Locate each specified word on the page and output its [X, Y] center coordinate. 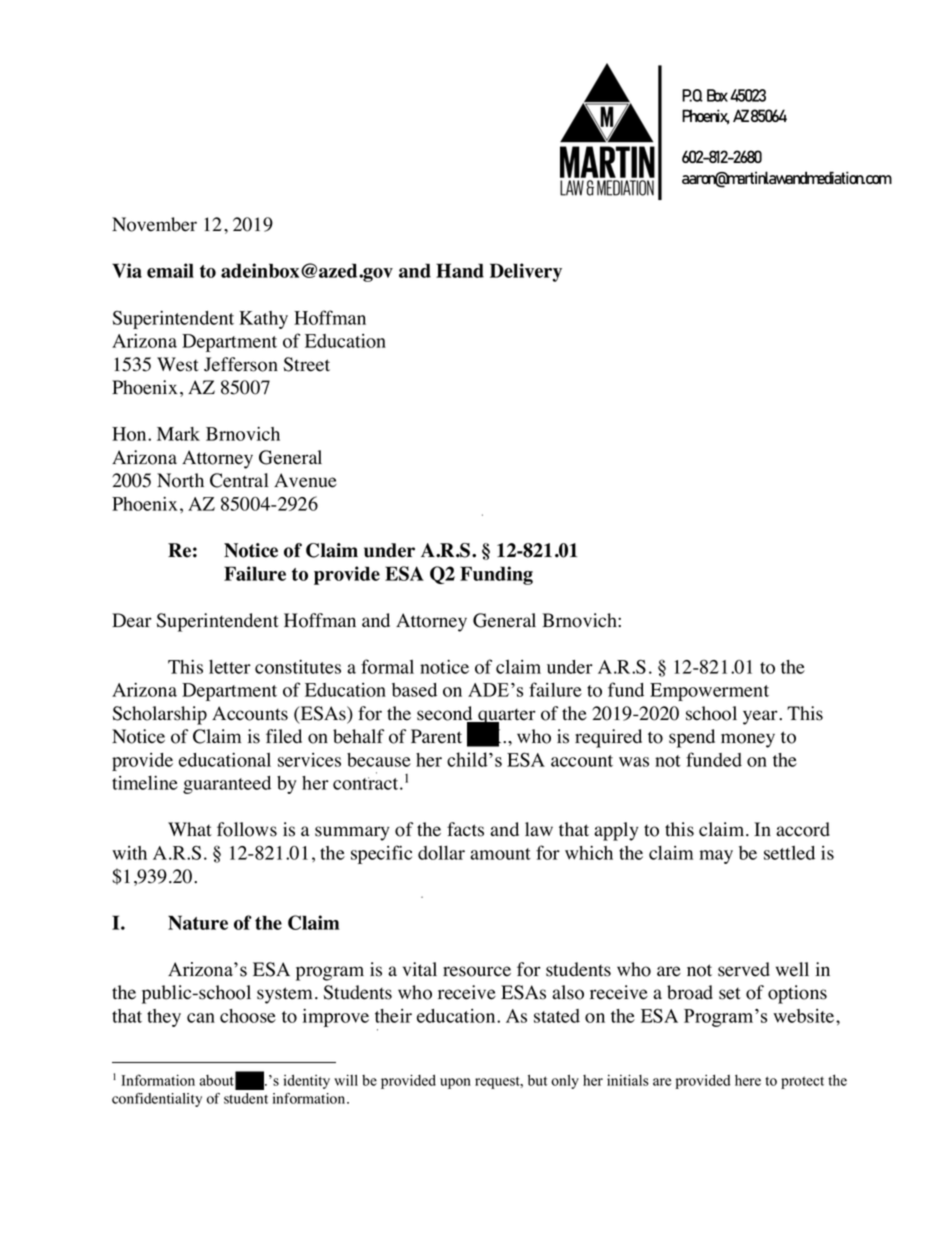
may [716, 857]
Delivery [526, 272]
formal [387, 666]
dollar [441, 853]
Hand [460, 270]
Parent [436, 736]
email [170, 270]
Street [307, 364]
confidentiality [157, 1100]
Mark [178, 434]
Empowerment [709, 692]
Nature [198, 922]
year [761, 717]
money [748, 740]
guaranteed [227, 785]
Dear [132, 620]
